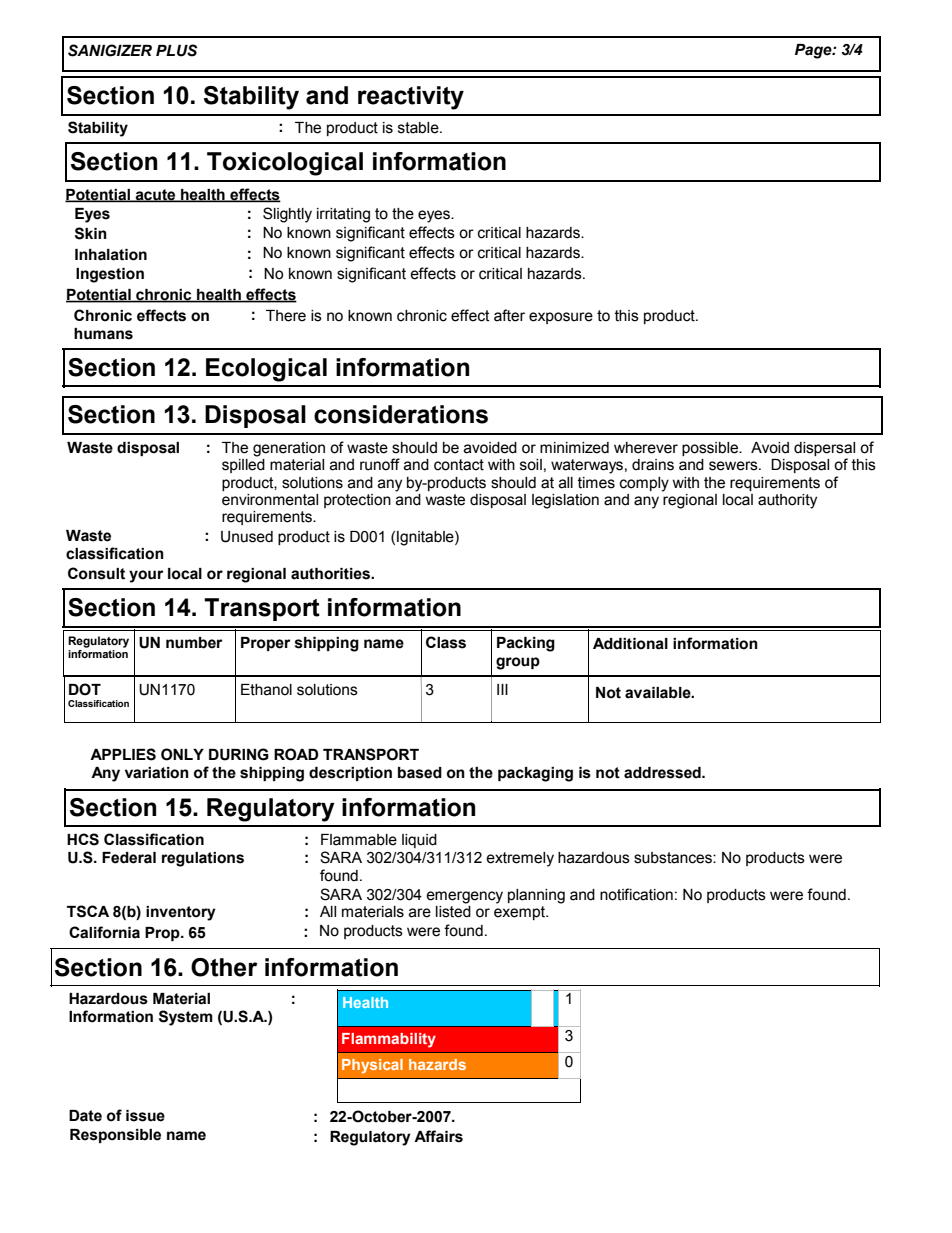 This screenshot has width=952, height=1233. What do you see at coordinates (411, 98) in the screenshot?
I see `reactivity` at bounding box center [411, 98].
